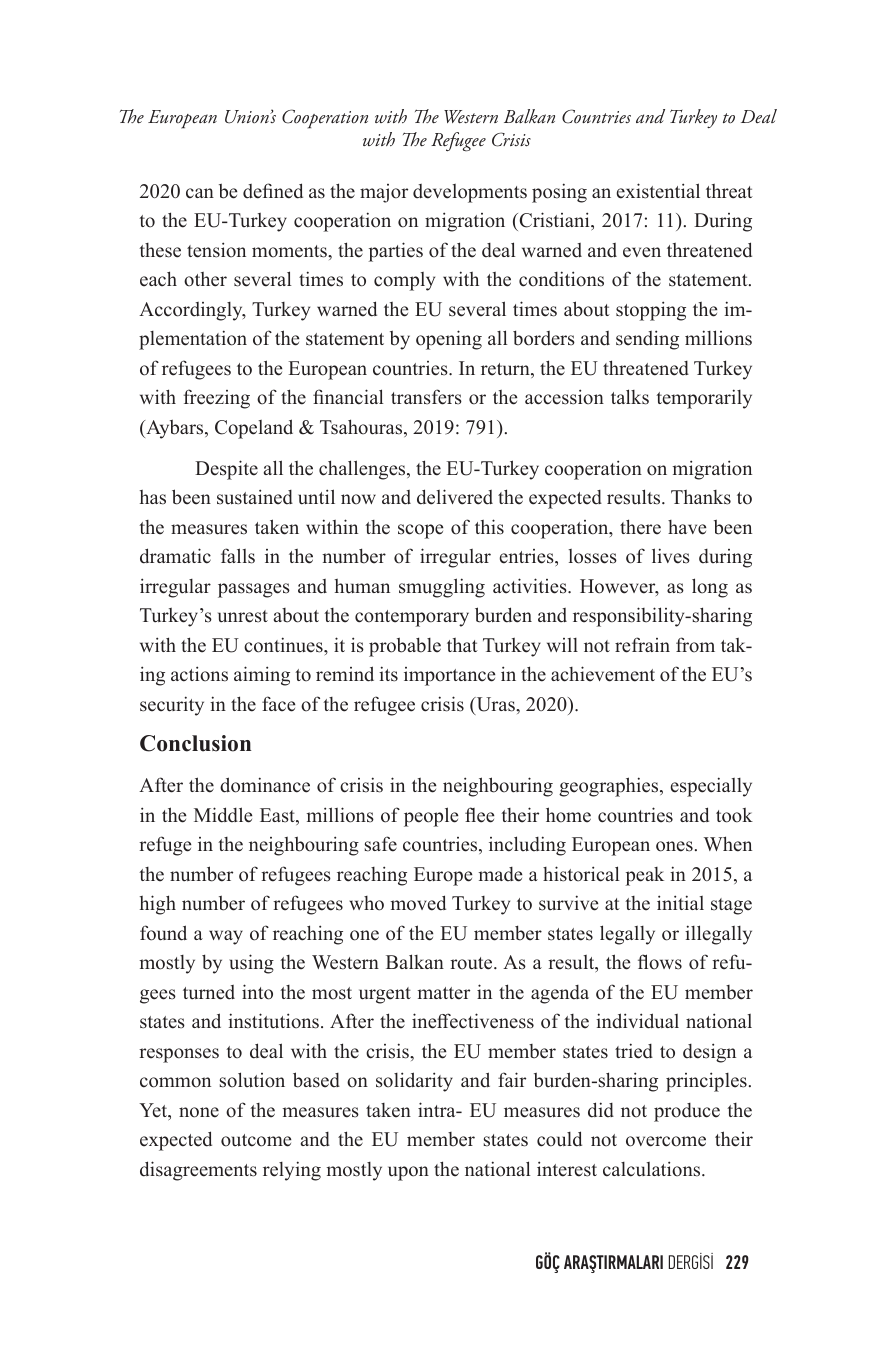  What do you see at coordinates (701, 497) in the screenshot?
I see `Thanks` at bounding box center [701, 497].
